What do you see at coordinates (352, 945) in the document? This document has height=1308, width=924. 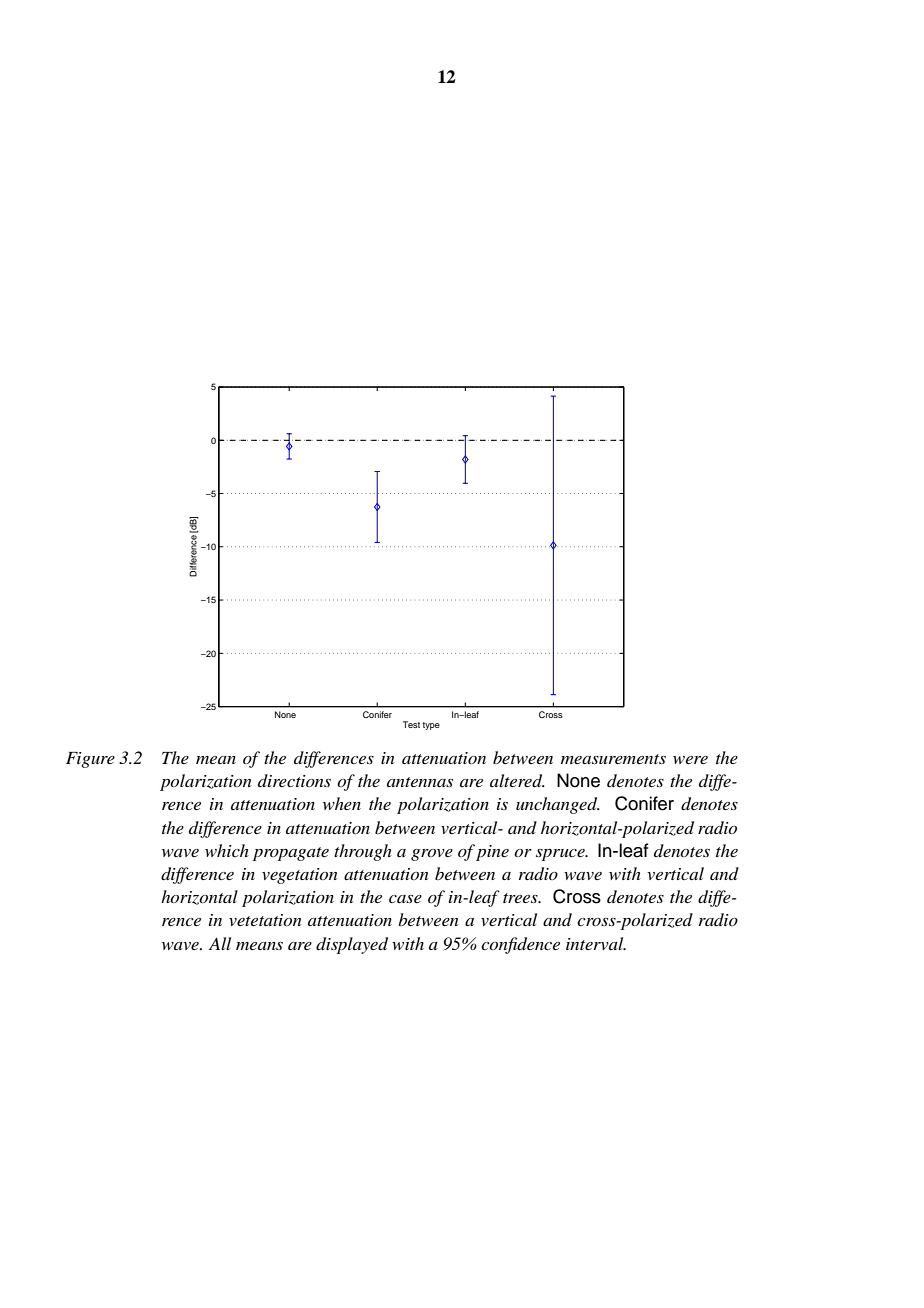 I see `displayed` at bounding box center [352, 945].
